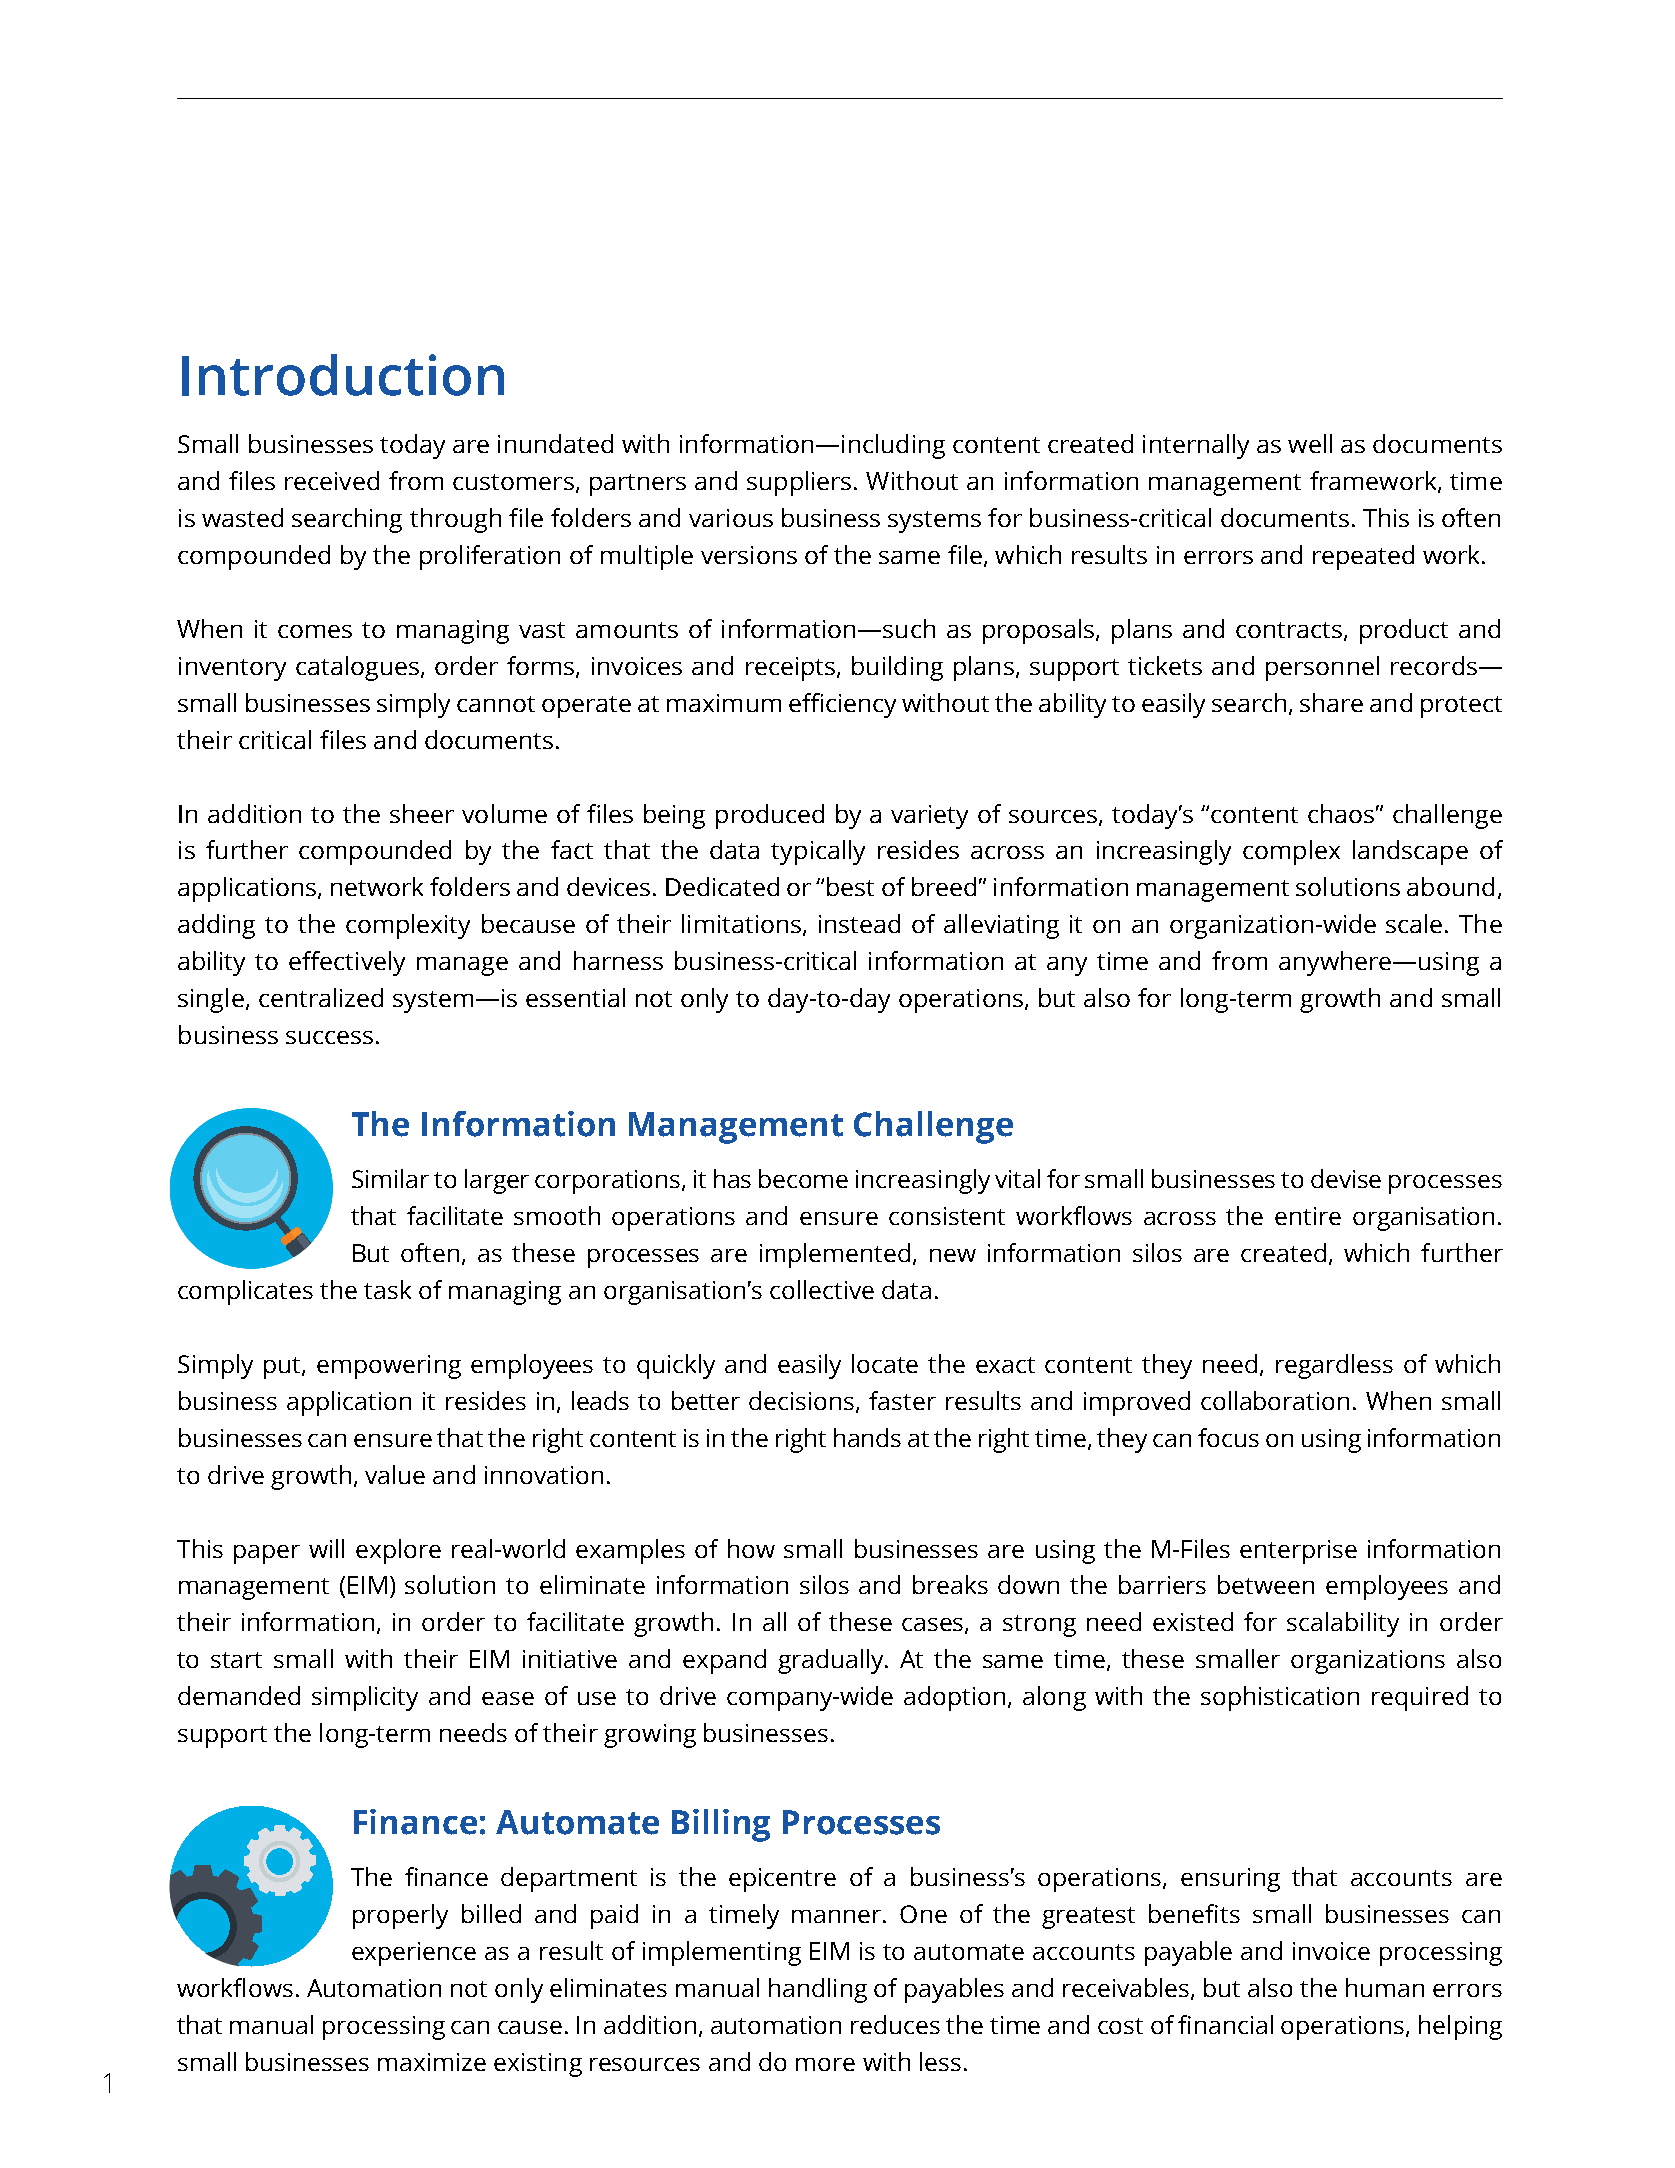 The image size is (1675, 2168). I want to click on well, so click(1310, 443).
